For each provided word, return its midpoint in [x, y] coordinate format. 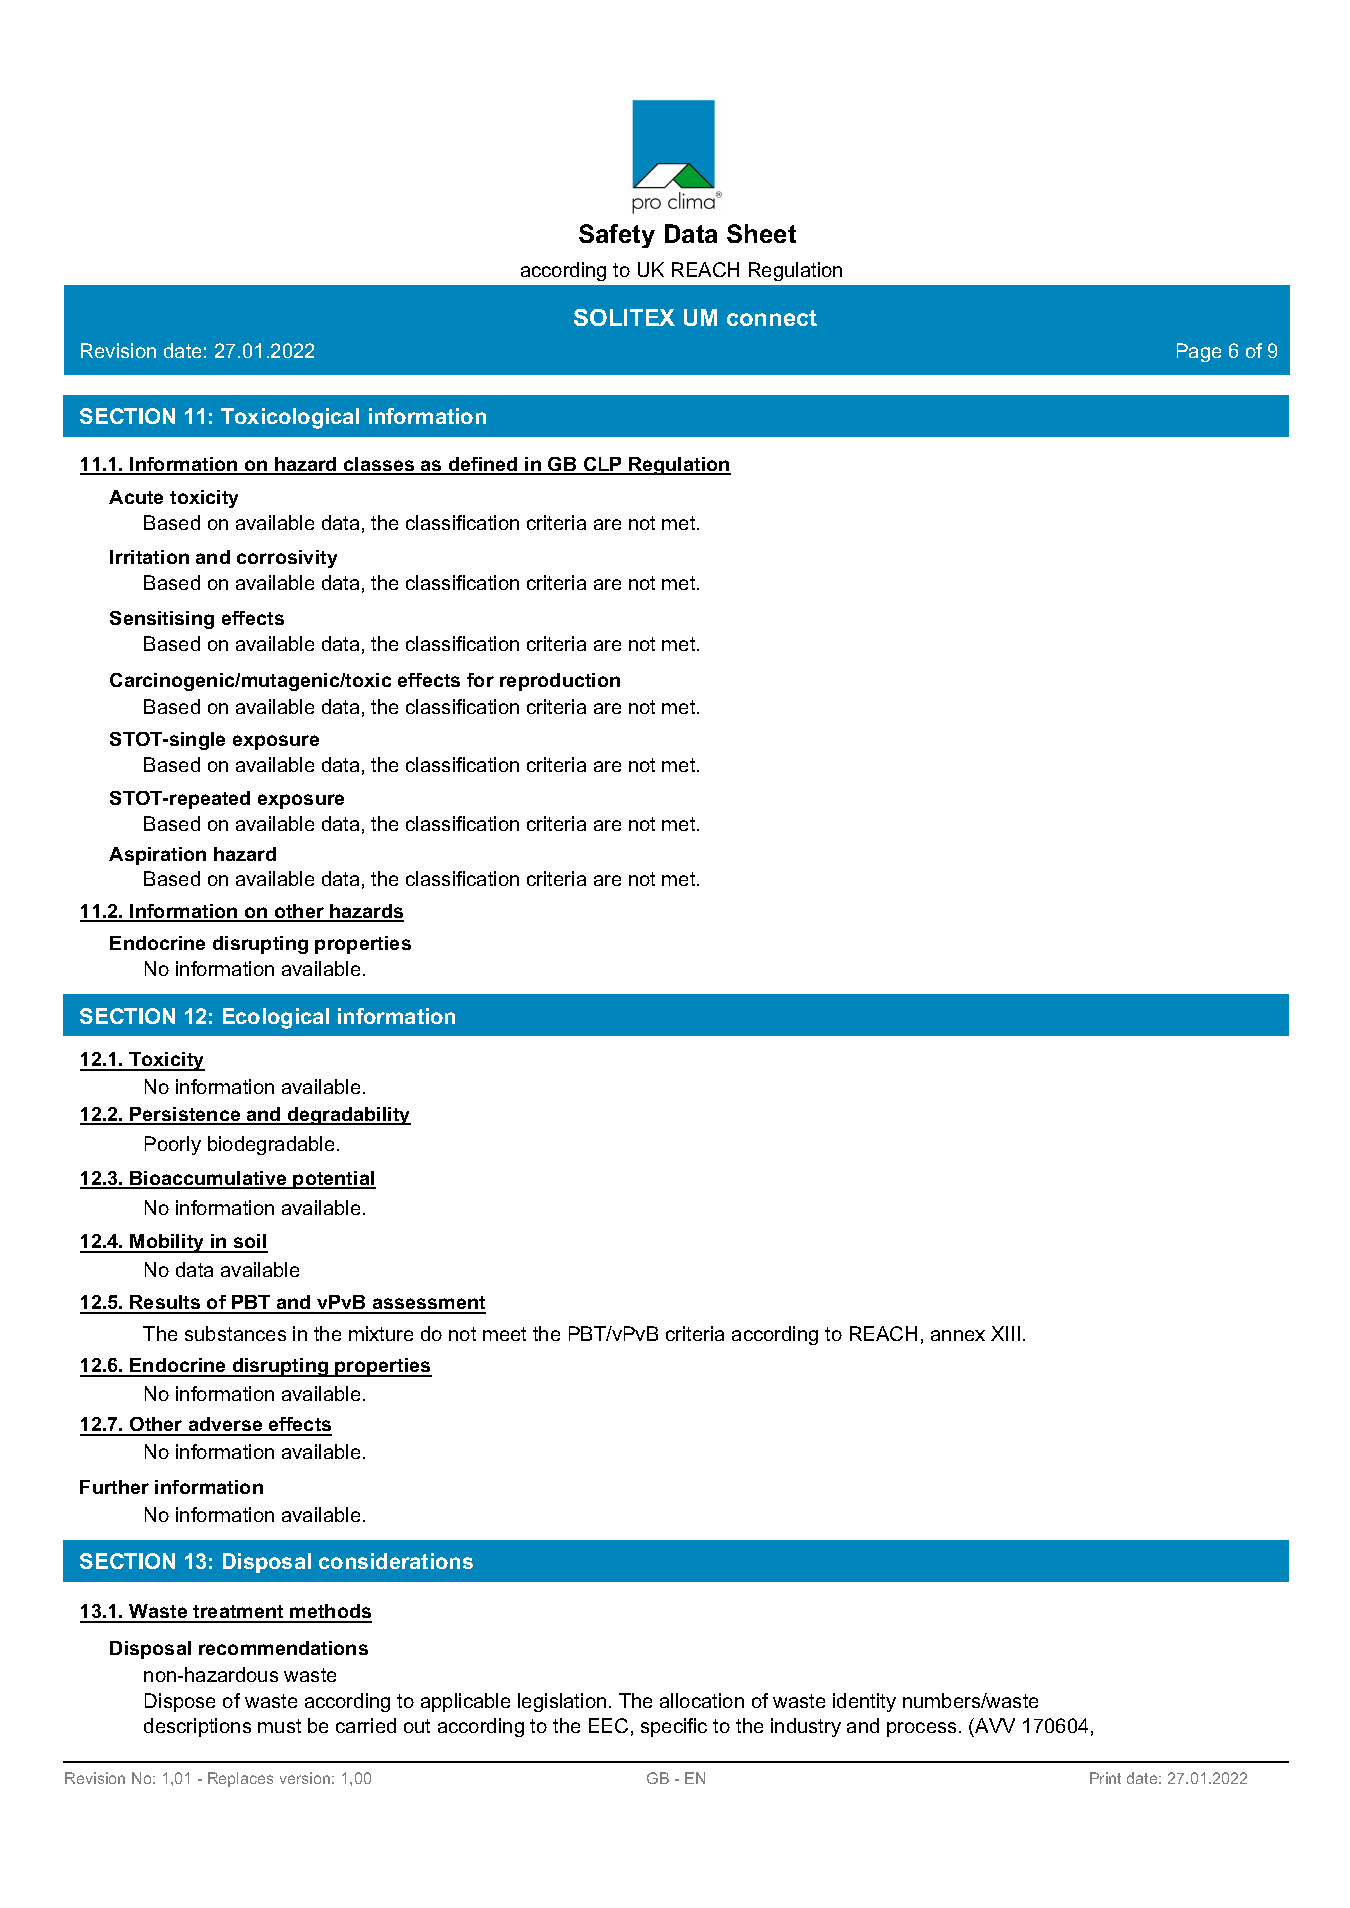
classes [379, 465]
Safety [617, 236]
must [279, 1726]
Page [1199, 352]
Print [1105, 1778]
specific [674, 1727]
